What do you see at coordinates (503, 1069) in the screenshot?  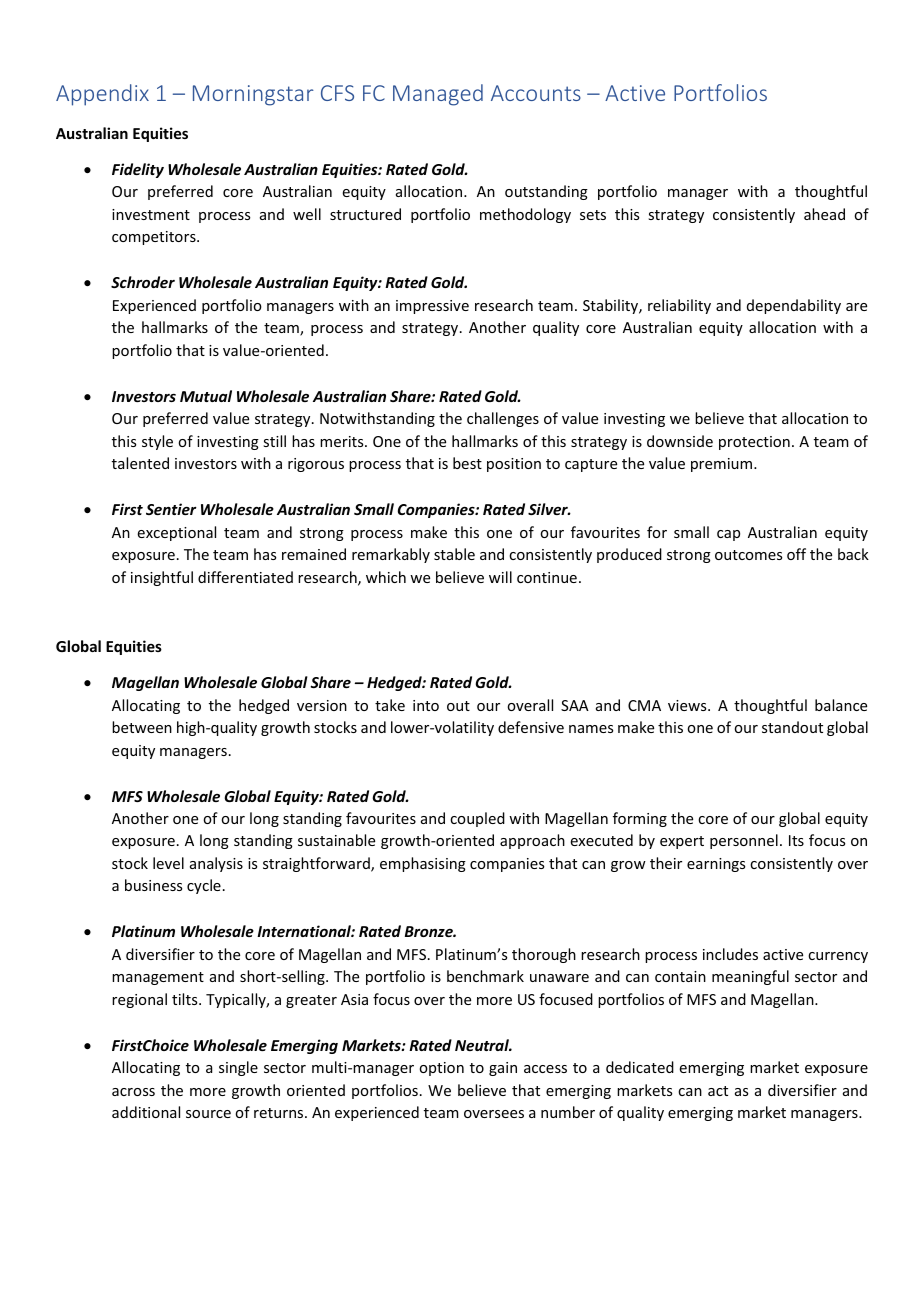 I see `gain` at bounding box center [503, 1069].
